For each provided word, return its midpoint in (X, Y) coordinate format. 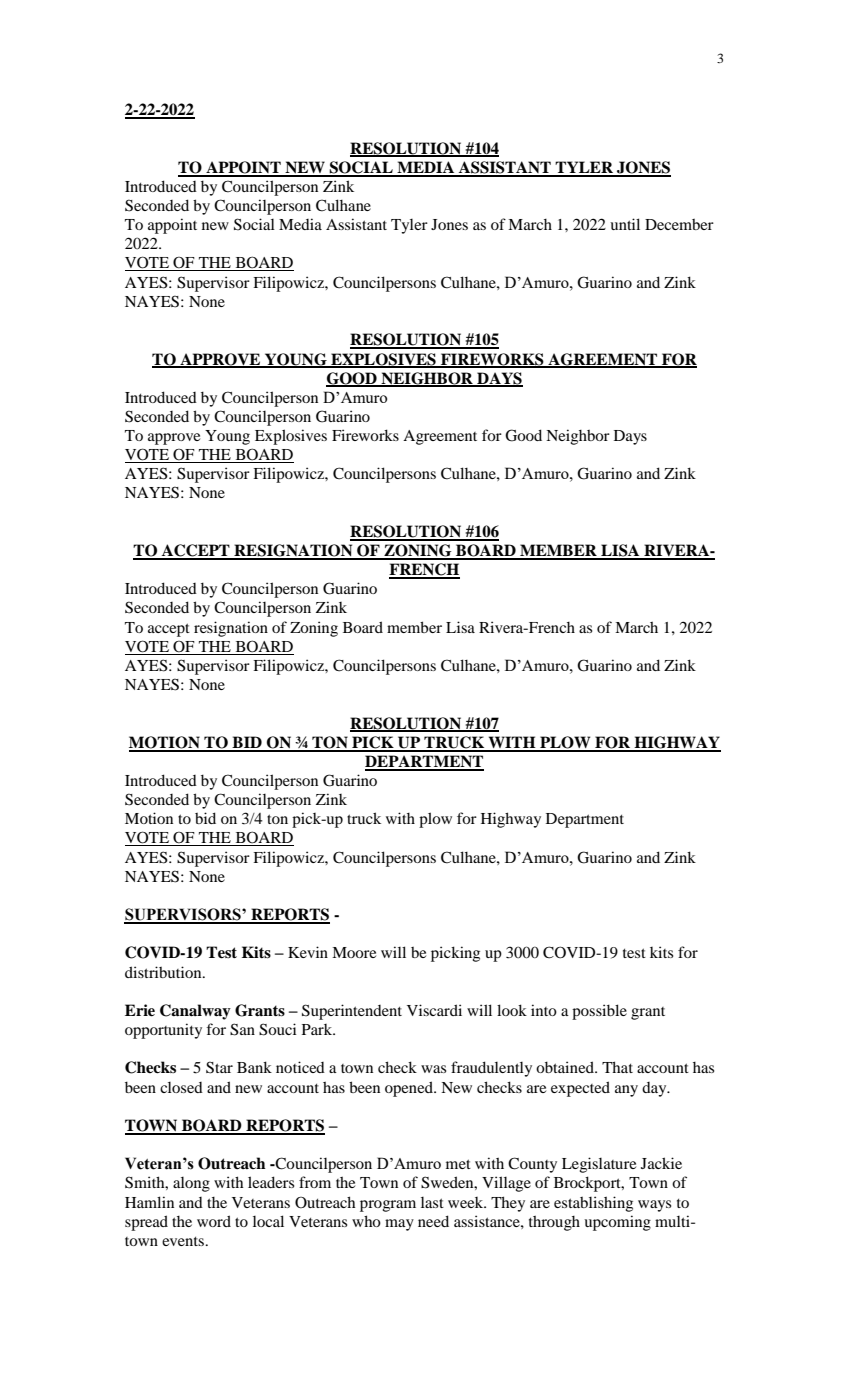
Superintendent (352, 1012)
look (512, 1010)
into (544, 1010)
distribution (164, 972)
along (191, 1184)
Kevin (308, 952)
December (679, 224)
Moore (354, 952)
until (625, 224)
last (432, 1202)
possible (599, 1012)
